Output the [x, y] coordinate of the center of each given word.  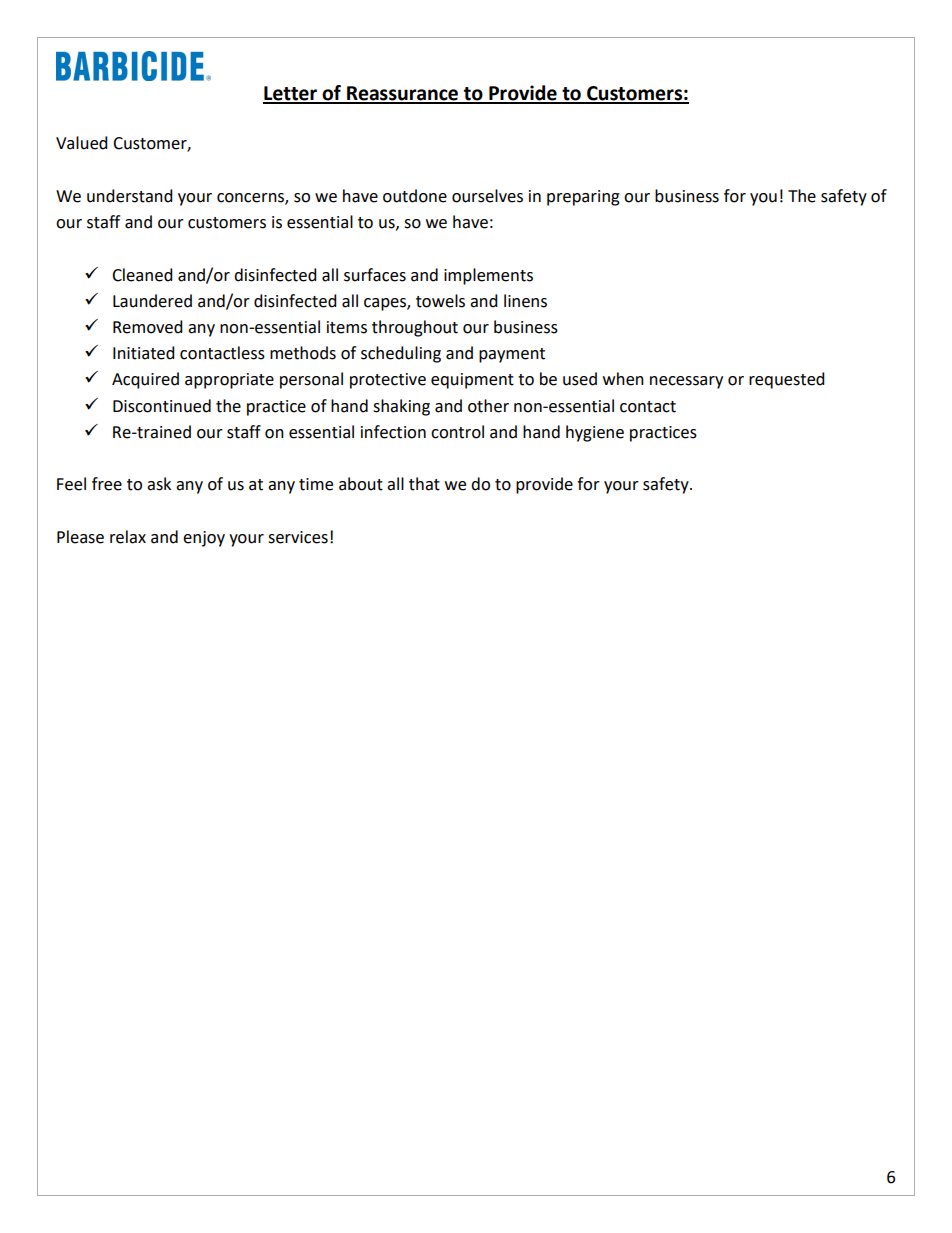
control [457, 432]
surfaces [375, 275]
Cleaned [142, 275]
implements [488, 276]
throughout [415, 328]
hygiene [595, 433]
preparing [583, 198]
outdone [415, 196]
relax [128, 537]
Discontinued [162, 406]
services [298, 537]
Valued [82, 143]
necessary [686, 382]
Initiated [144, 353]
